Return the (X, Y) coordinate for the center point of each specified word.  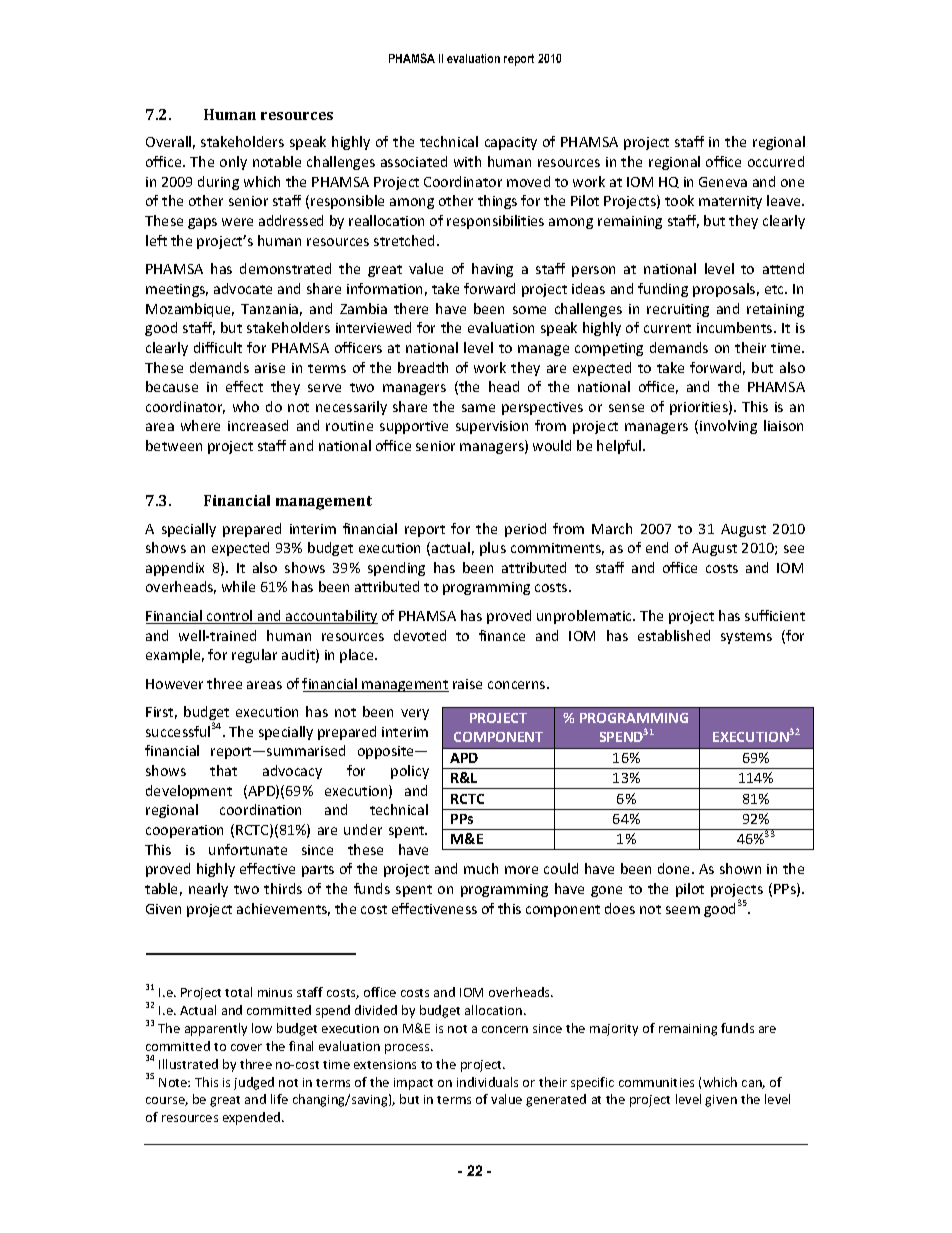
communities (656, 1082)
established (674, 635)
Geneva (723, 182)
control (230, 617)
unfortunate (248, 849)
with (467, 161)
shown (740, 868)
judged (254, 1083)
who (246, 406)
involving (728, 427)
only (233, 163)
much (481, 868)
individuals (487, 1082)
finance (502, 635)
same (478, 408)
